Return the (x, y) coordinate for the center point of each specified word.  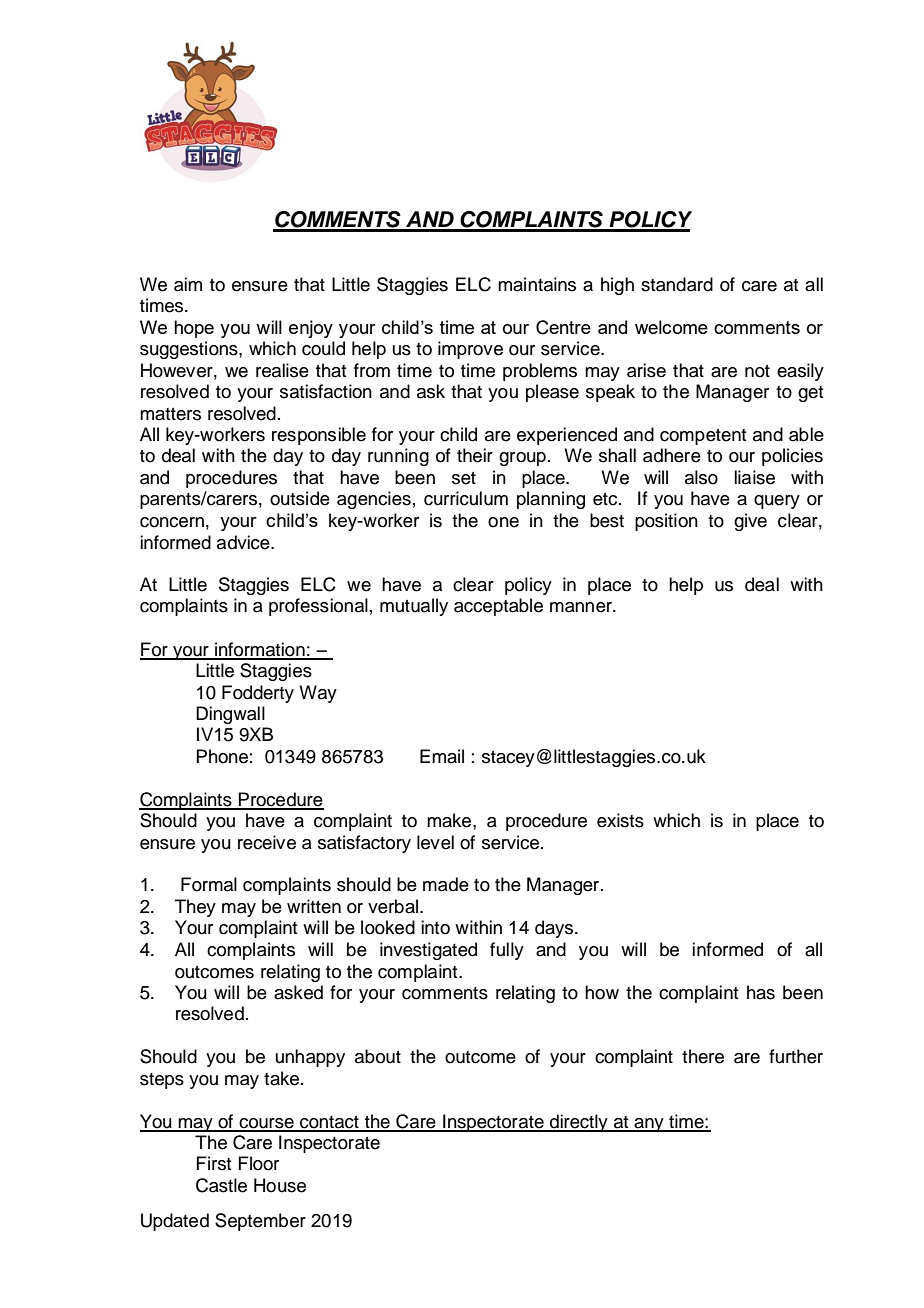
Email (442, 756)
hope (194, 329)
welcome (671, 327)
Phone (222, 756)
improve (470, 350)
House (280, 1185)
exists (620, 820)
